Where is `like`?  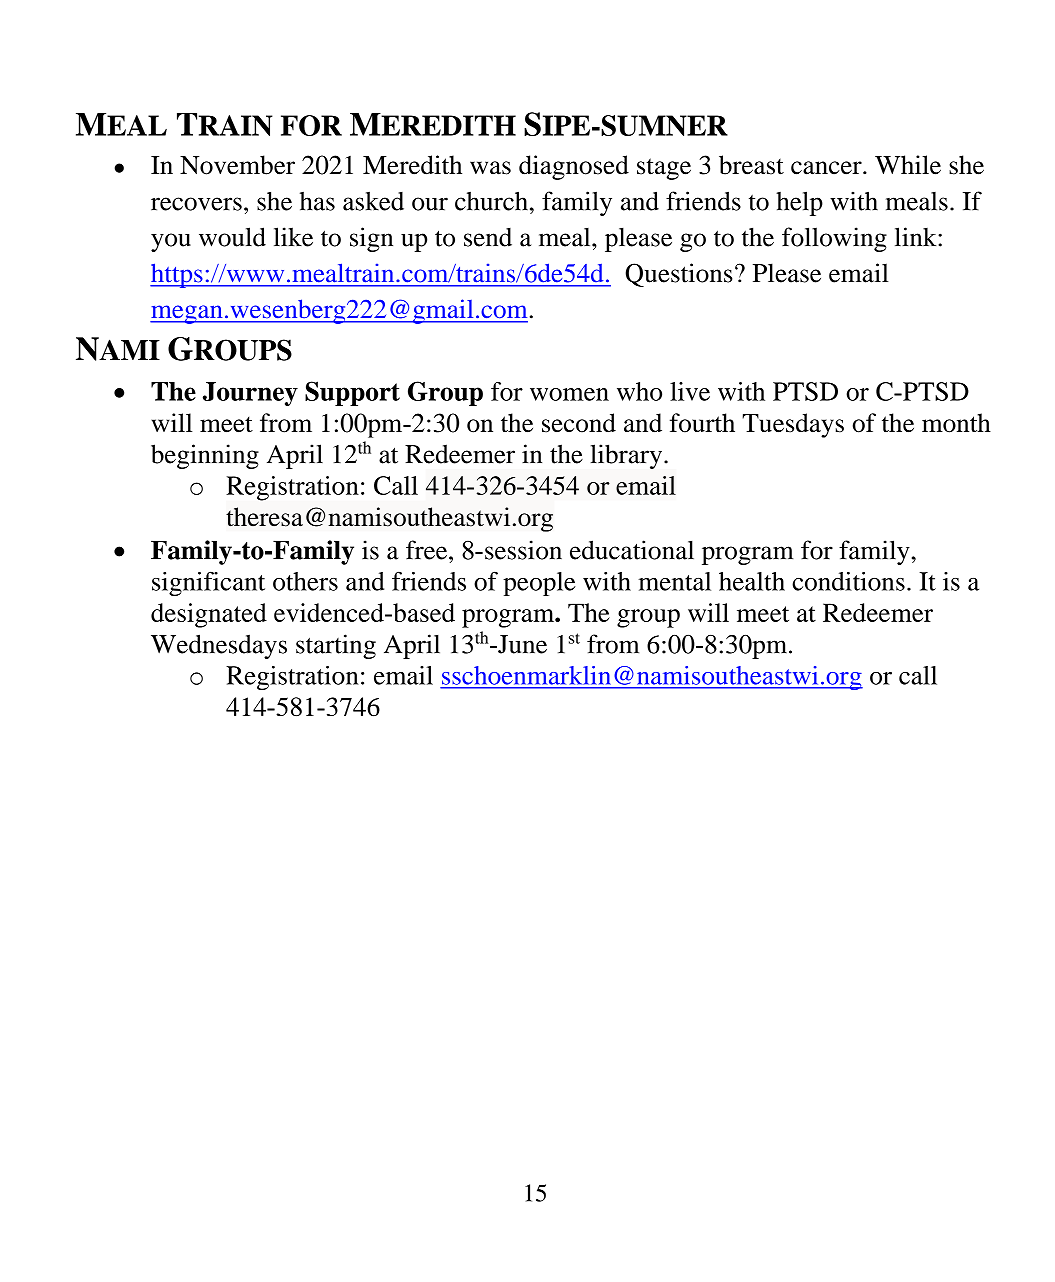
like is located at coordinates (293, 237).
